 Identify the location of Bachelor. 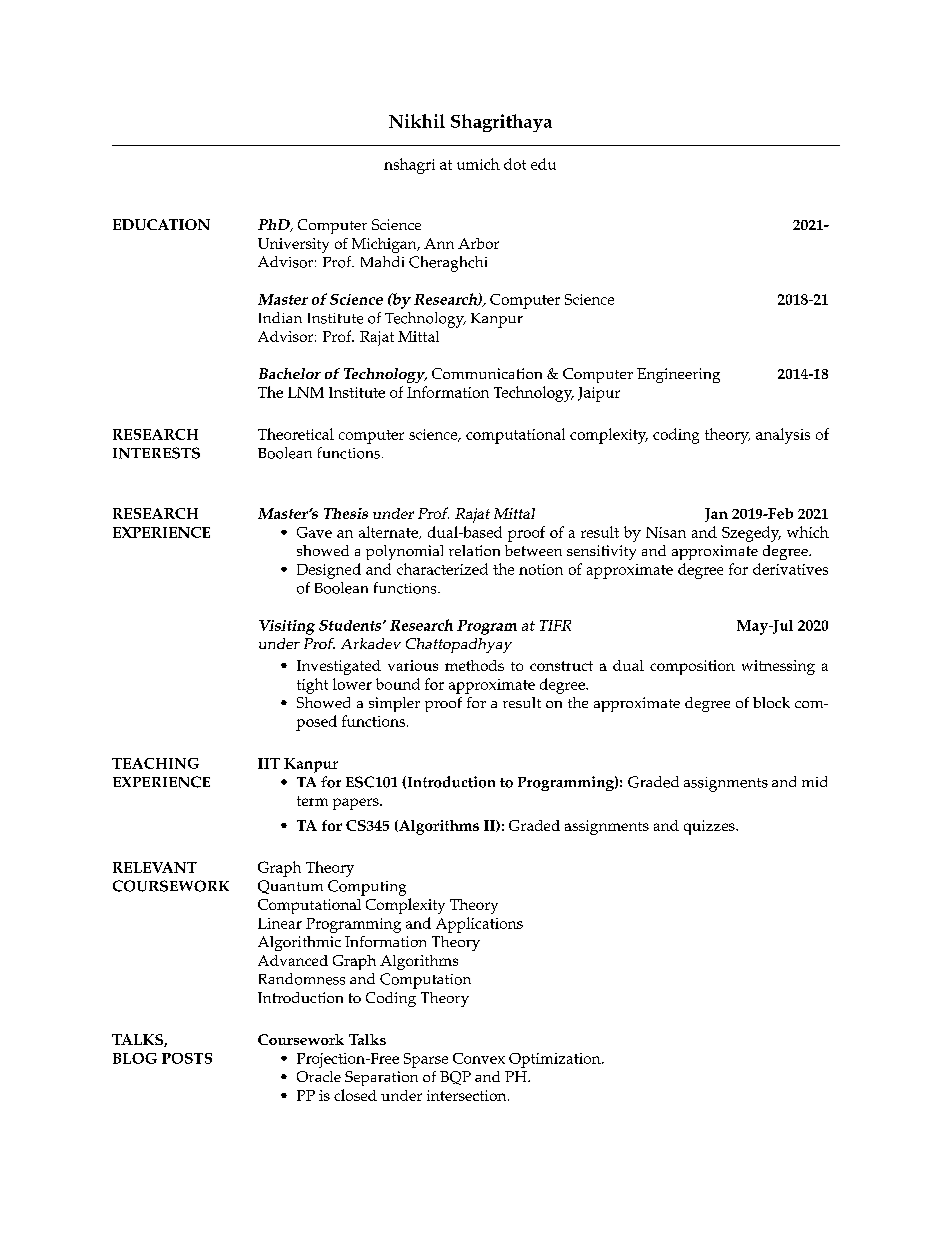
(290, 373).
